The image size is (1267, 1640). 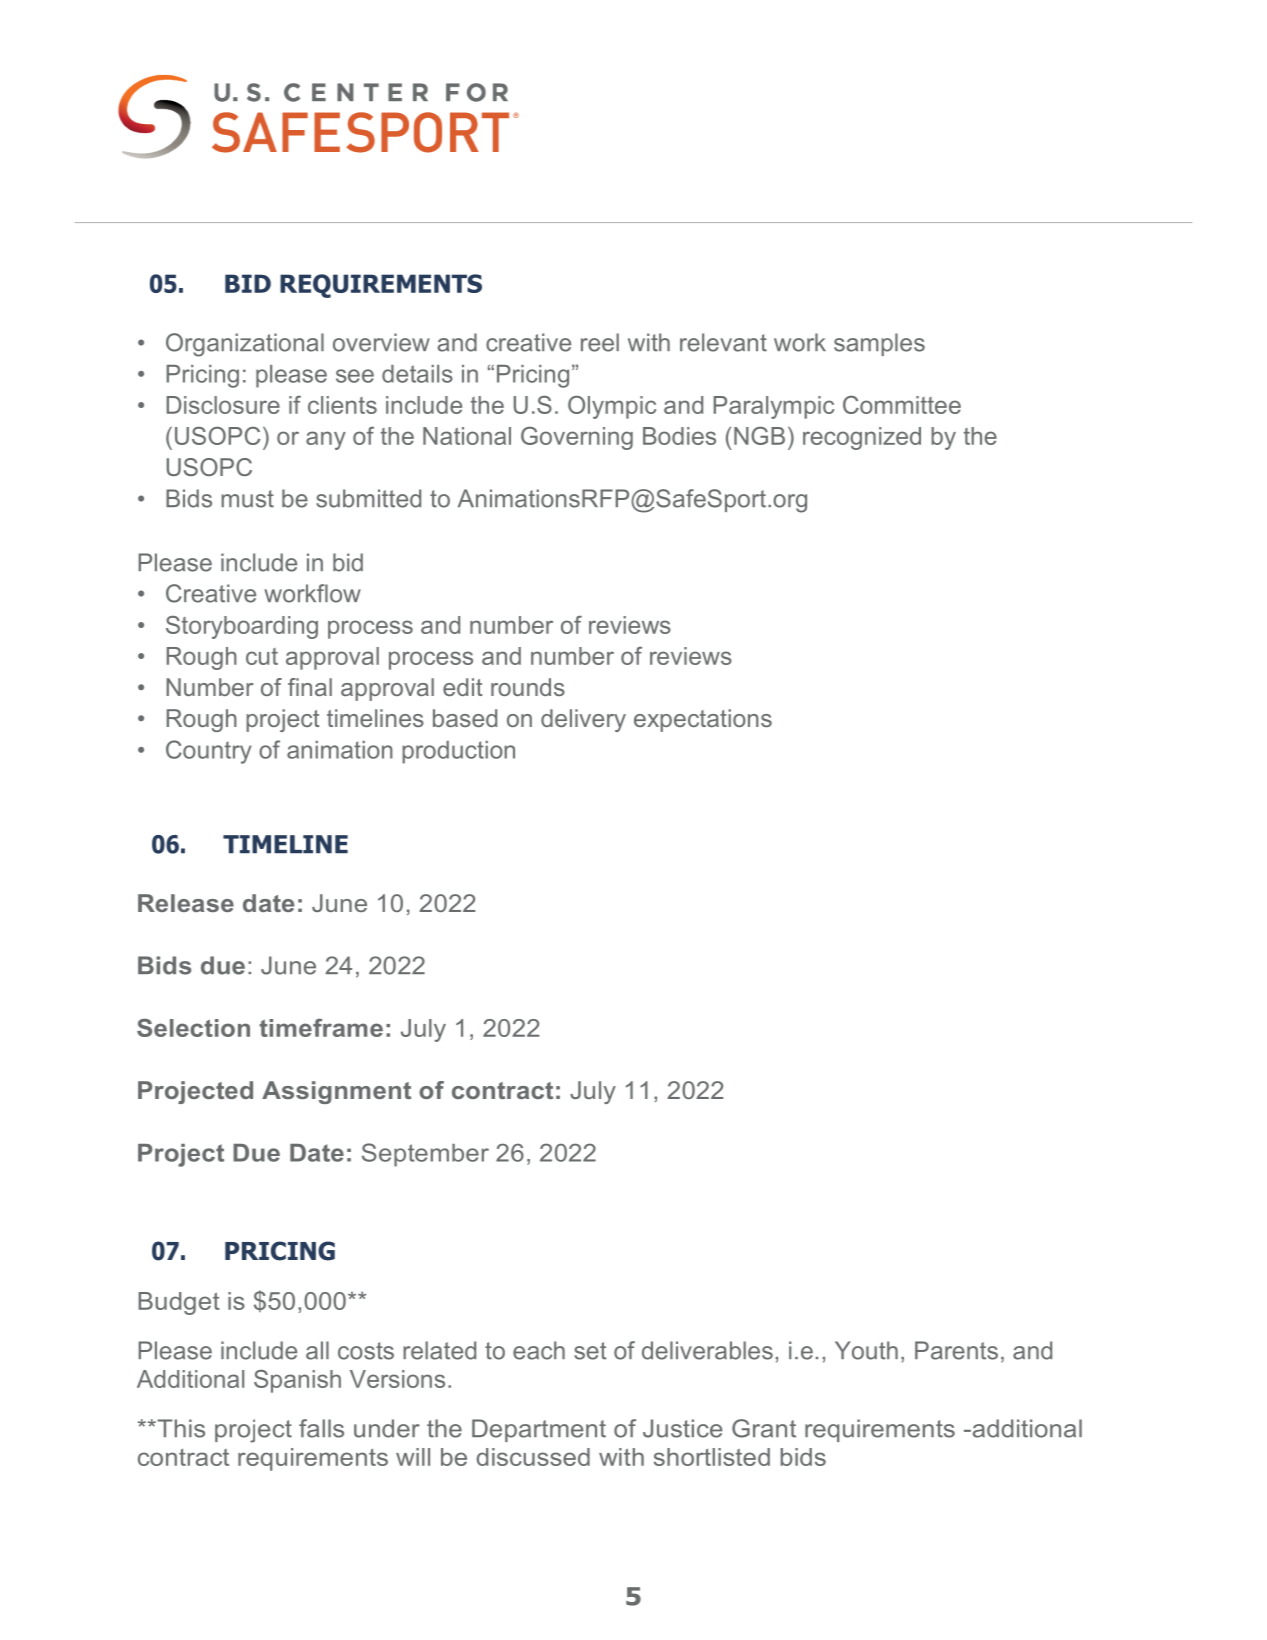 What do you see at coordinates (245, 345) in the page?
I see `Organizational` at bounding box center [245, 345].
